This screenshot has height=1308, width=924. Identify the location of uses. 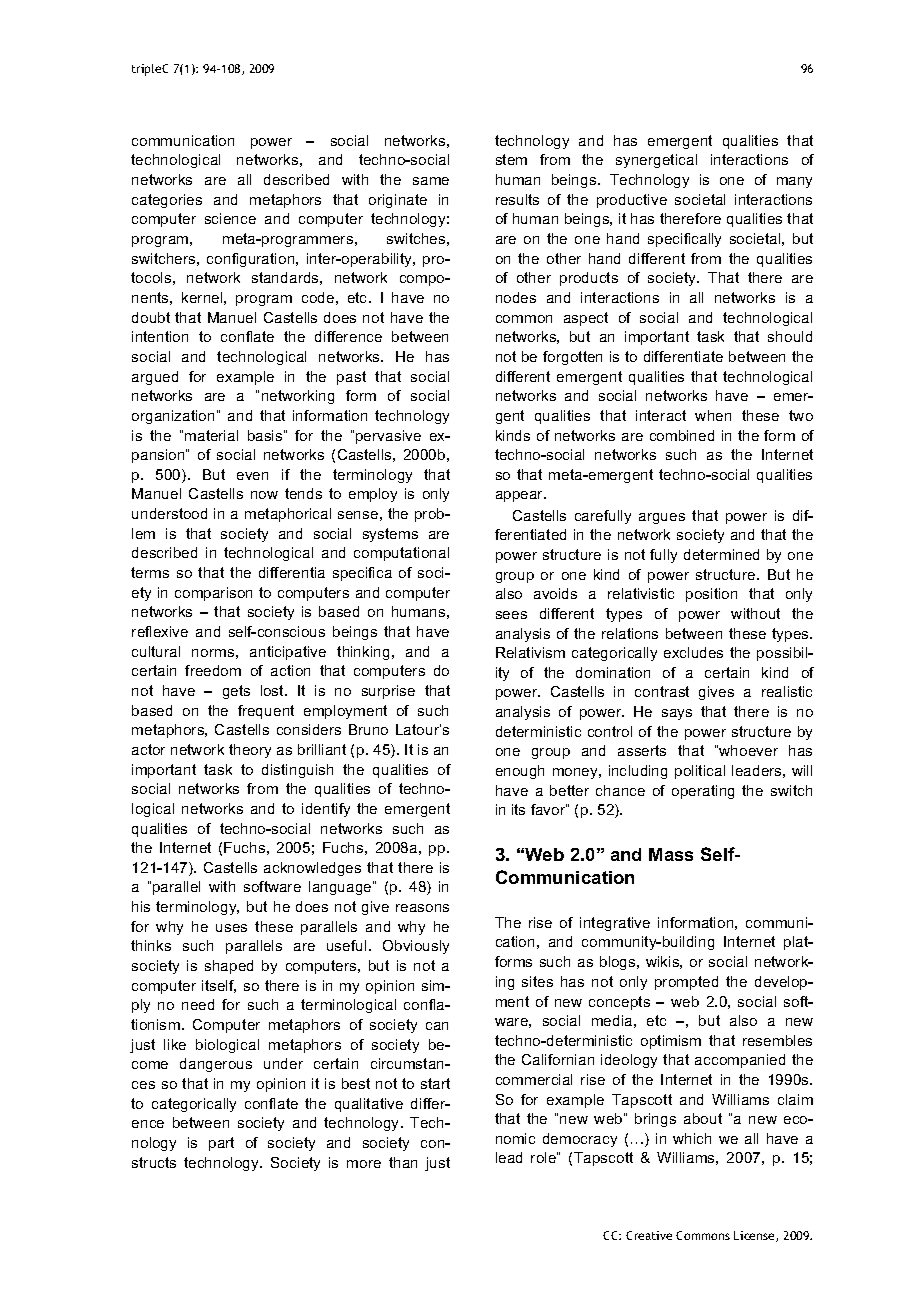
(231, 928).
